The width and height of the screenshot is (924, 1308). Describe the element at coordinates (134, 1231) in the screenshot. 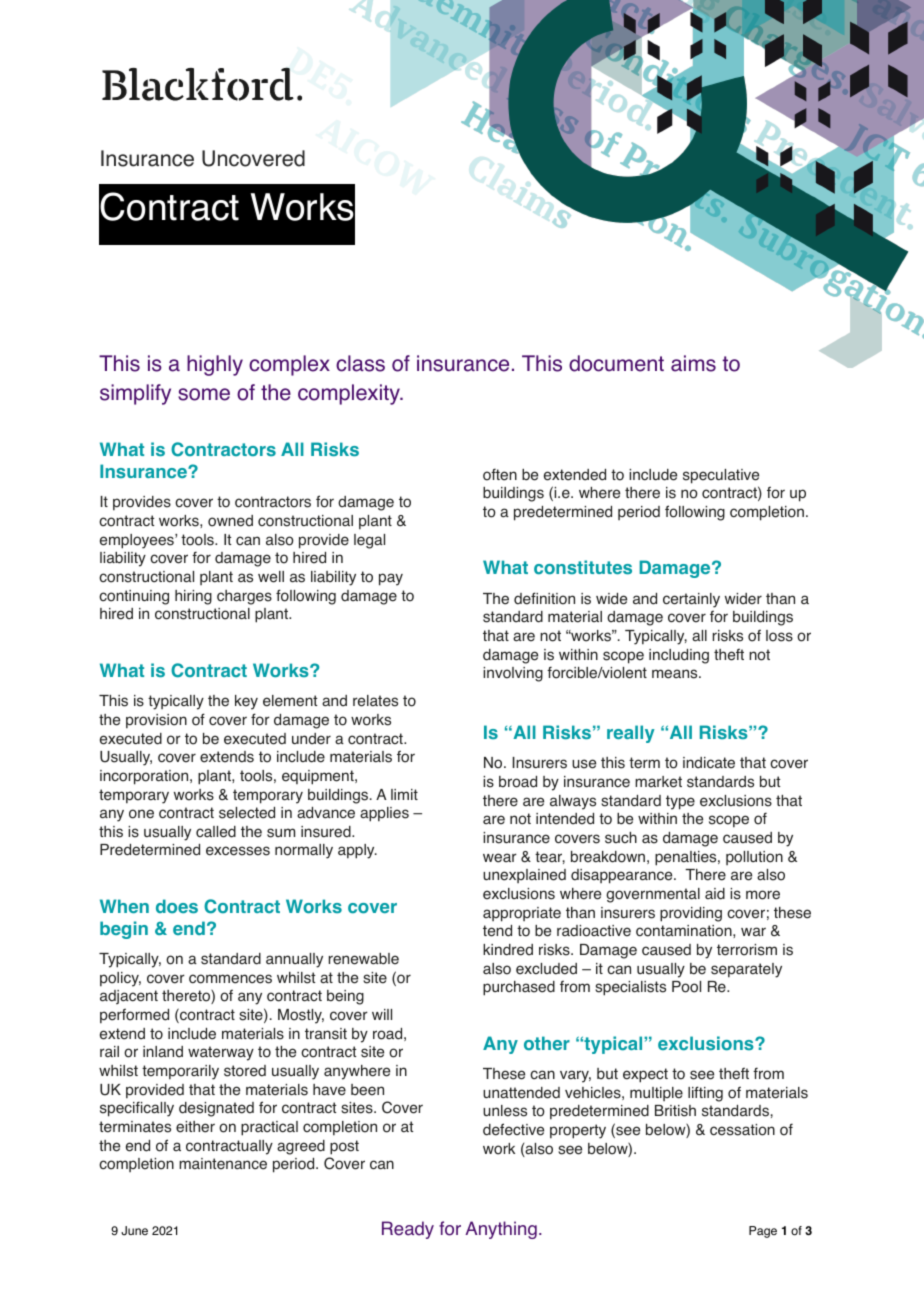

I see `June` at that location.
